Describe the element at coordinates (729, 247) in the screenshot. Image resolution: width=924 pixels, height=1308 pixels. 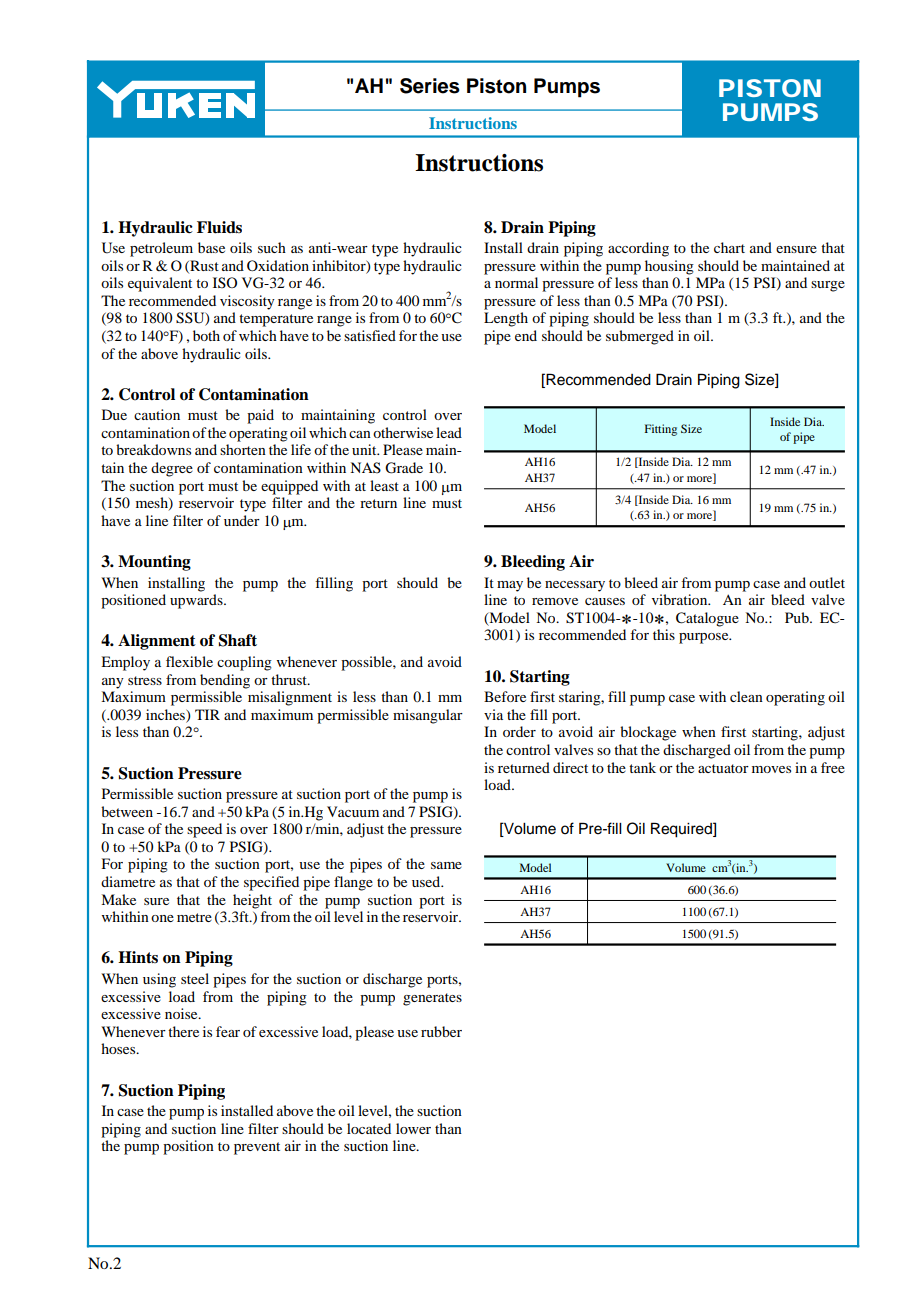
I see `chart` at that location.
